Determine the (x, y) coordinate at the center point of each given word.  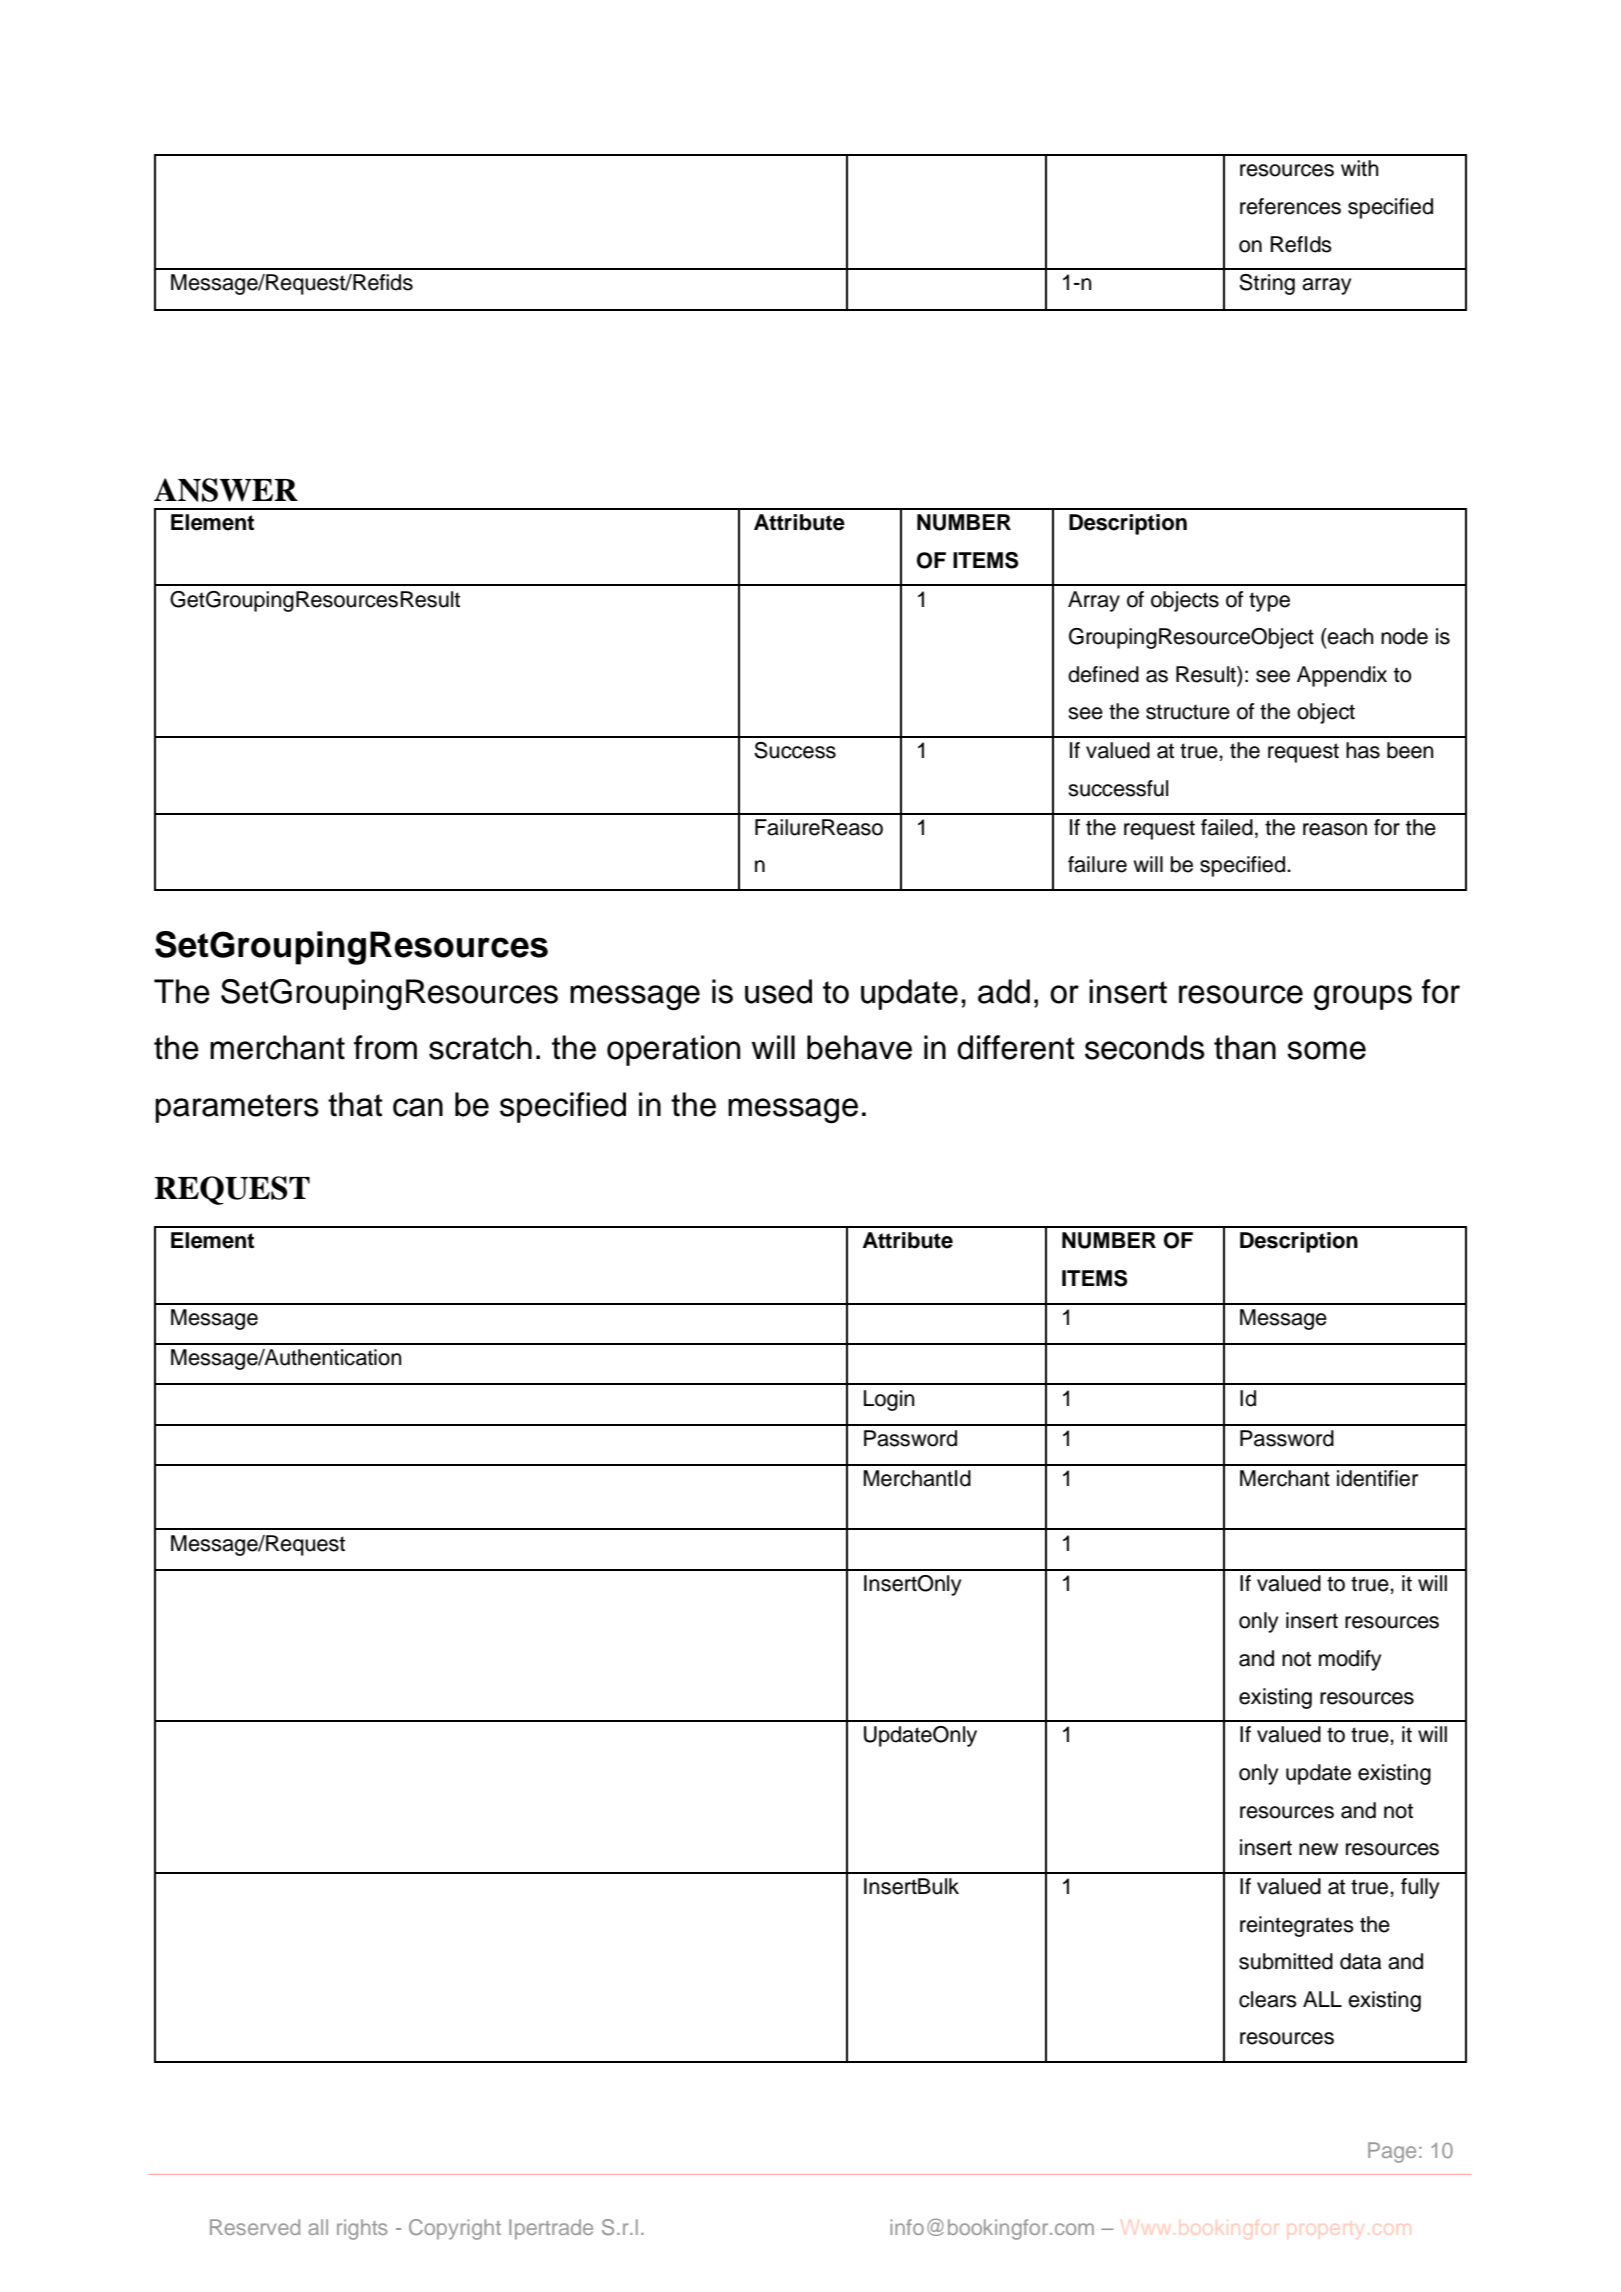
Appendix (1342, 676)
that (355, 1104)
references (1290, 206)
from (385, 1047)
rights (362, 2229)
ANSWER (226, 490)
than (1245, 1047)
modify (1350, 1660)
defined (1103, 674)
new (1318, 1849)
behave (859, 1047)
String (1267, 284)
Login (889, 1400)
